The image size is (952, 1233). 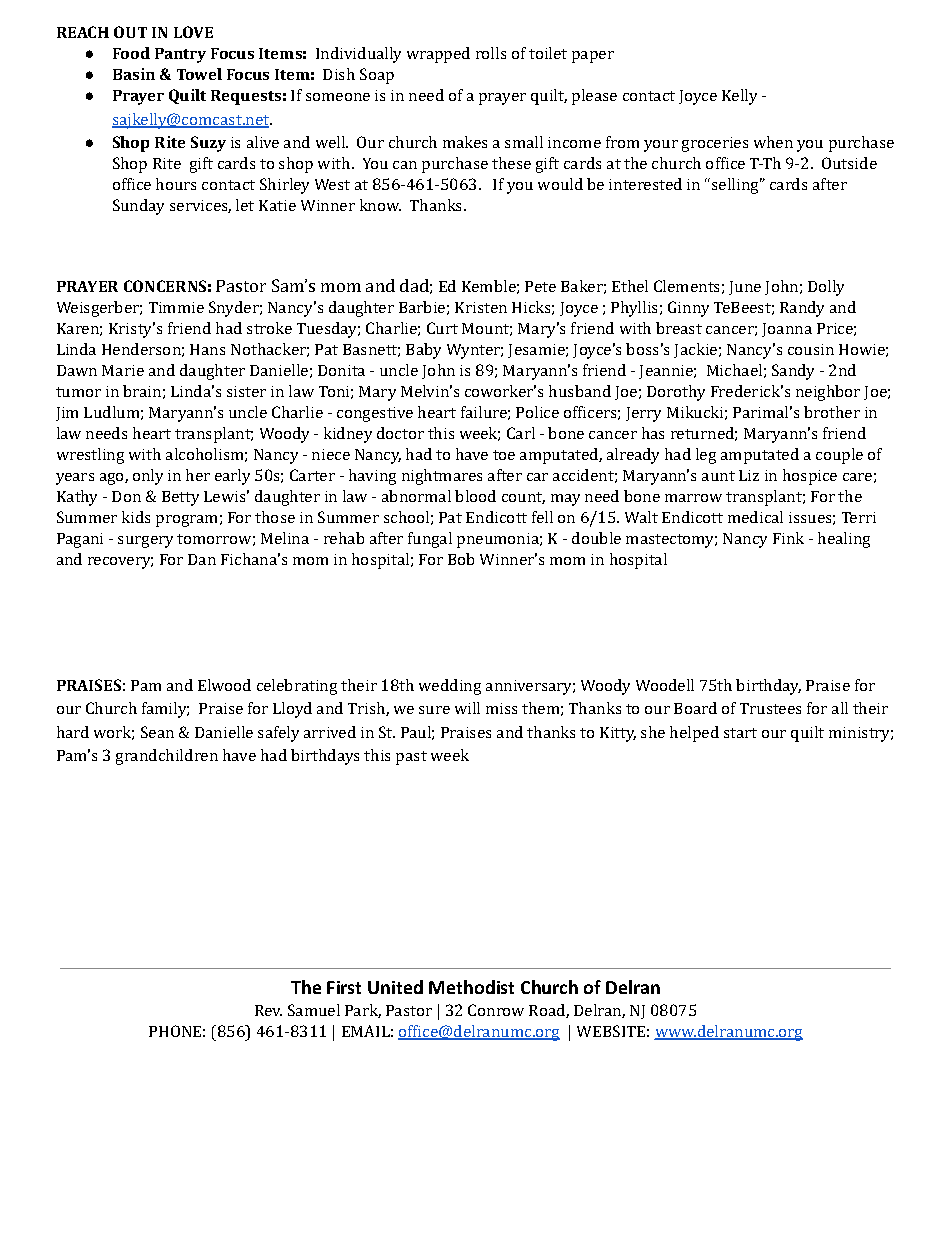 What do you see at coordinates (180, 55) in the page?
I see `Pantry` at bounding box center [180, 55].
